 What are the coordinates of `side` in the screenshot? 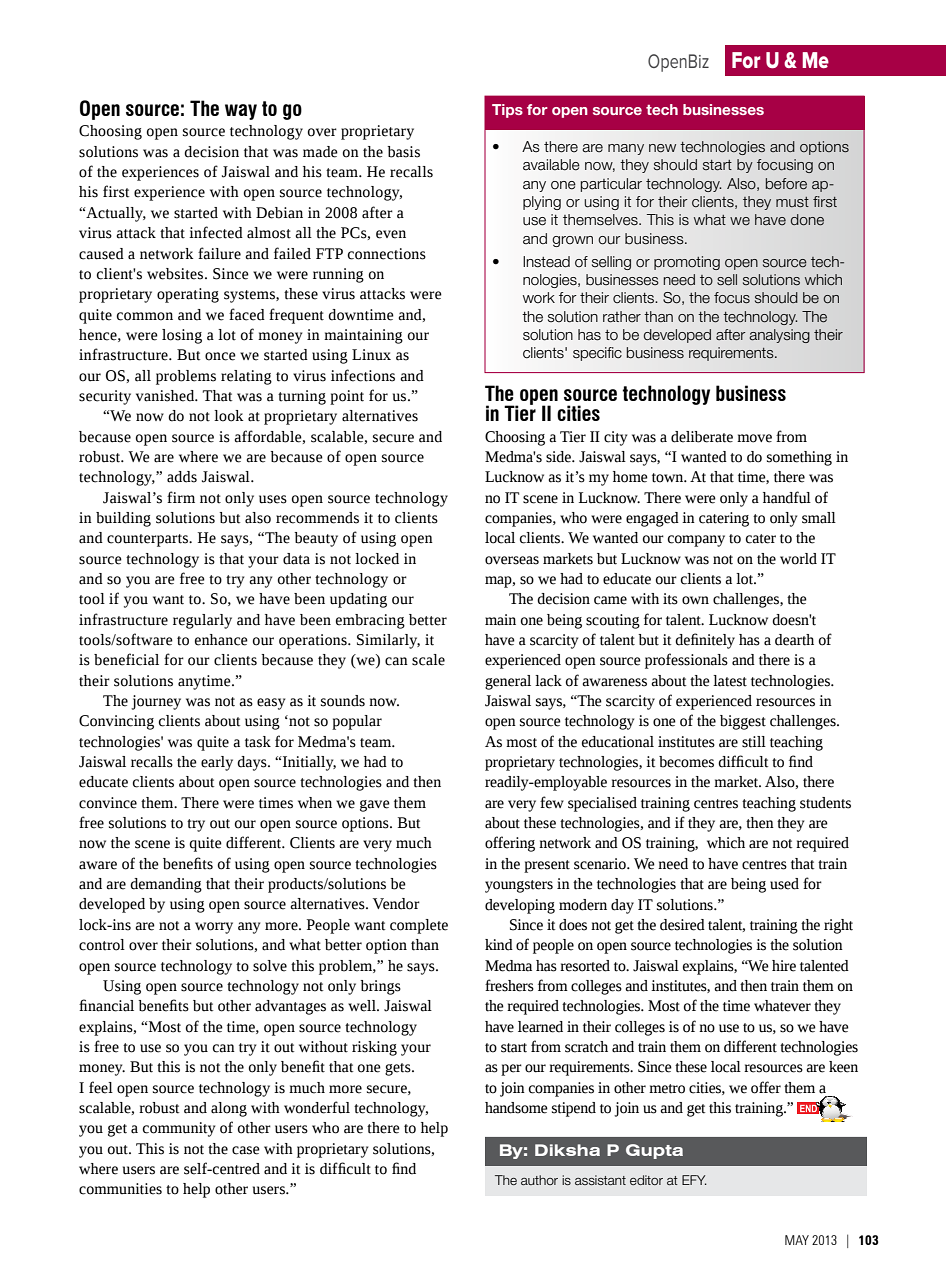 It's located at (559, 457).
